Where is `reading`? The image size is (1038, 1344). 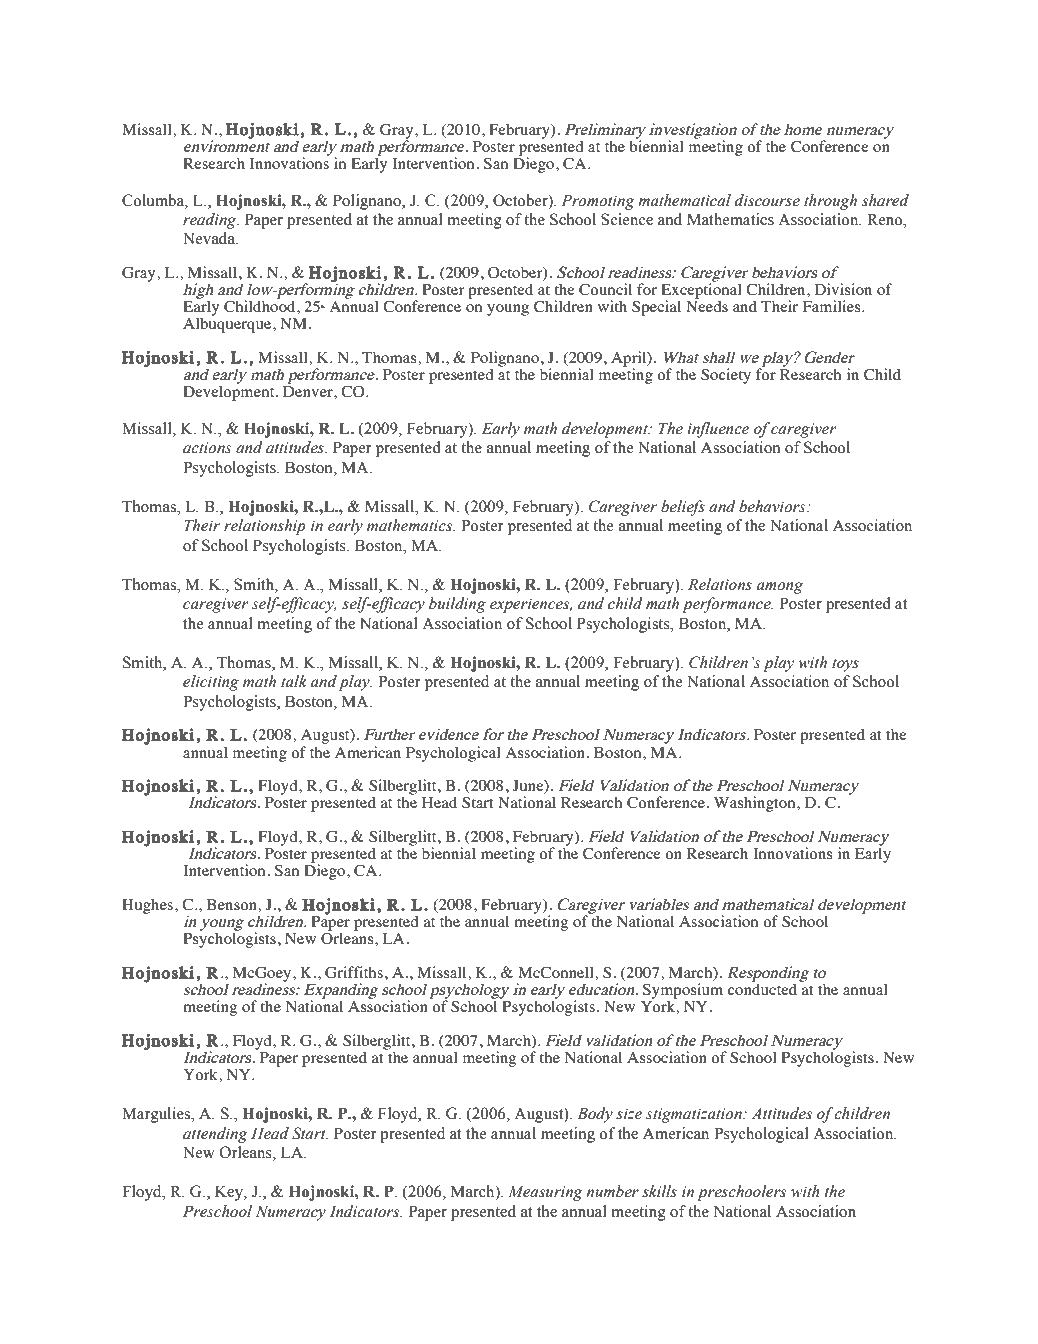 reading is located at coordinates (211, 221).
